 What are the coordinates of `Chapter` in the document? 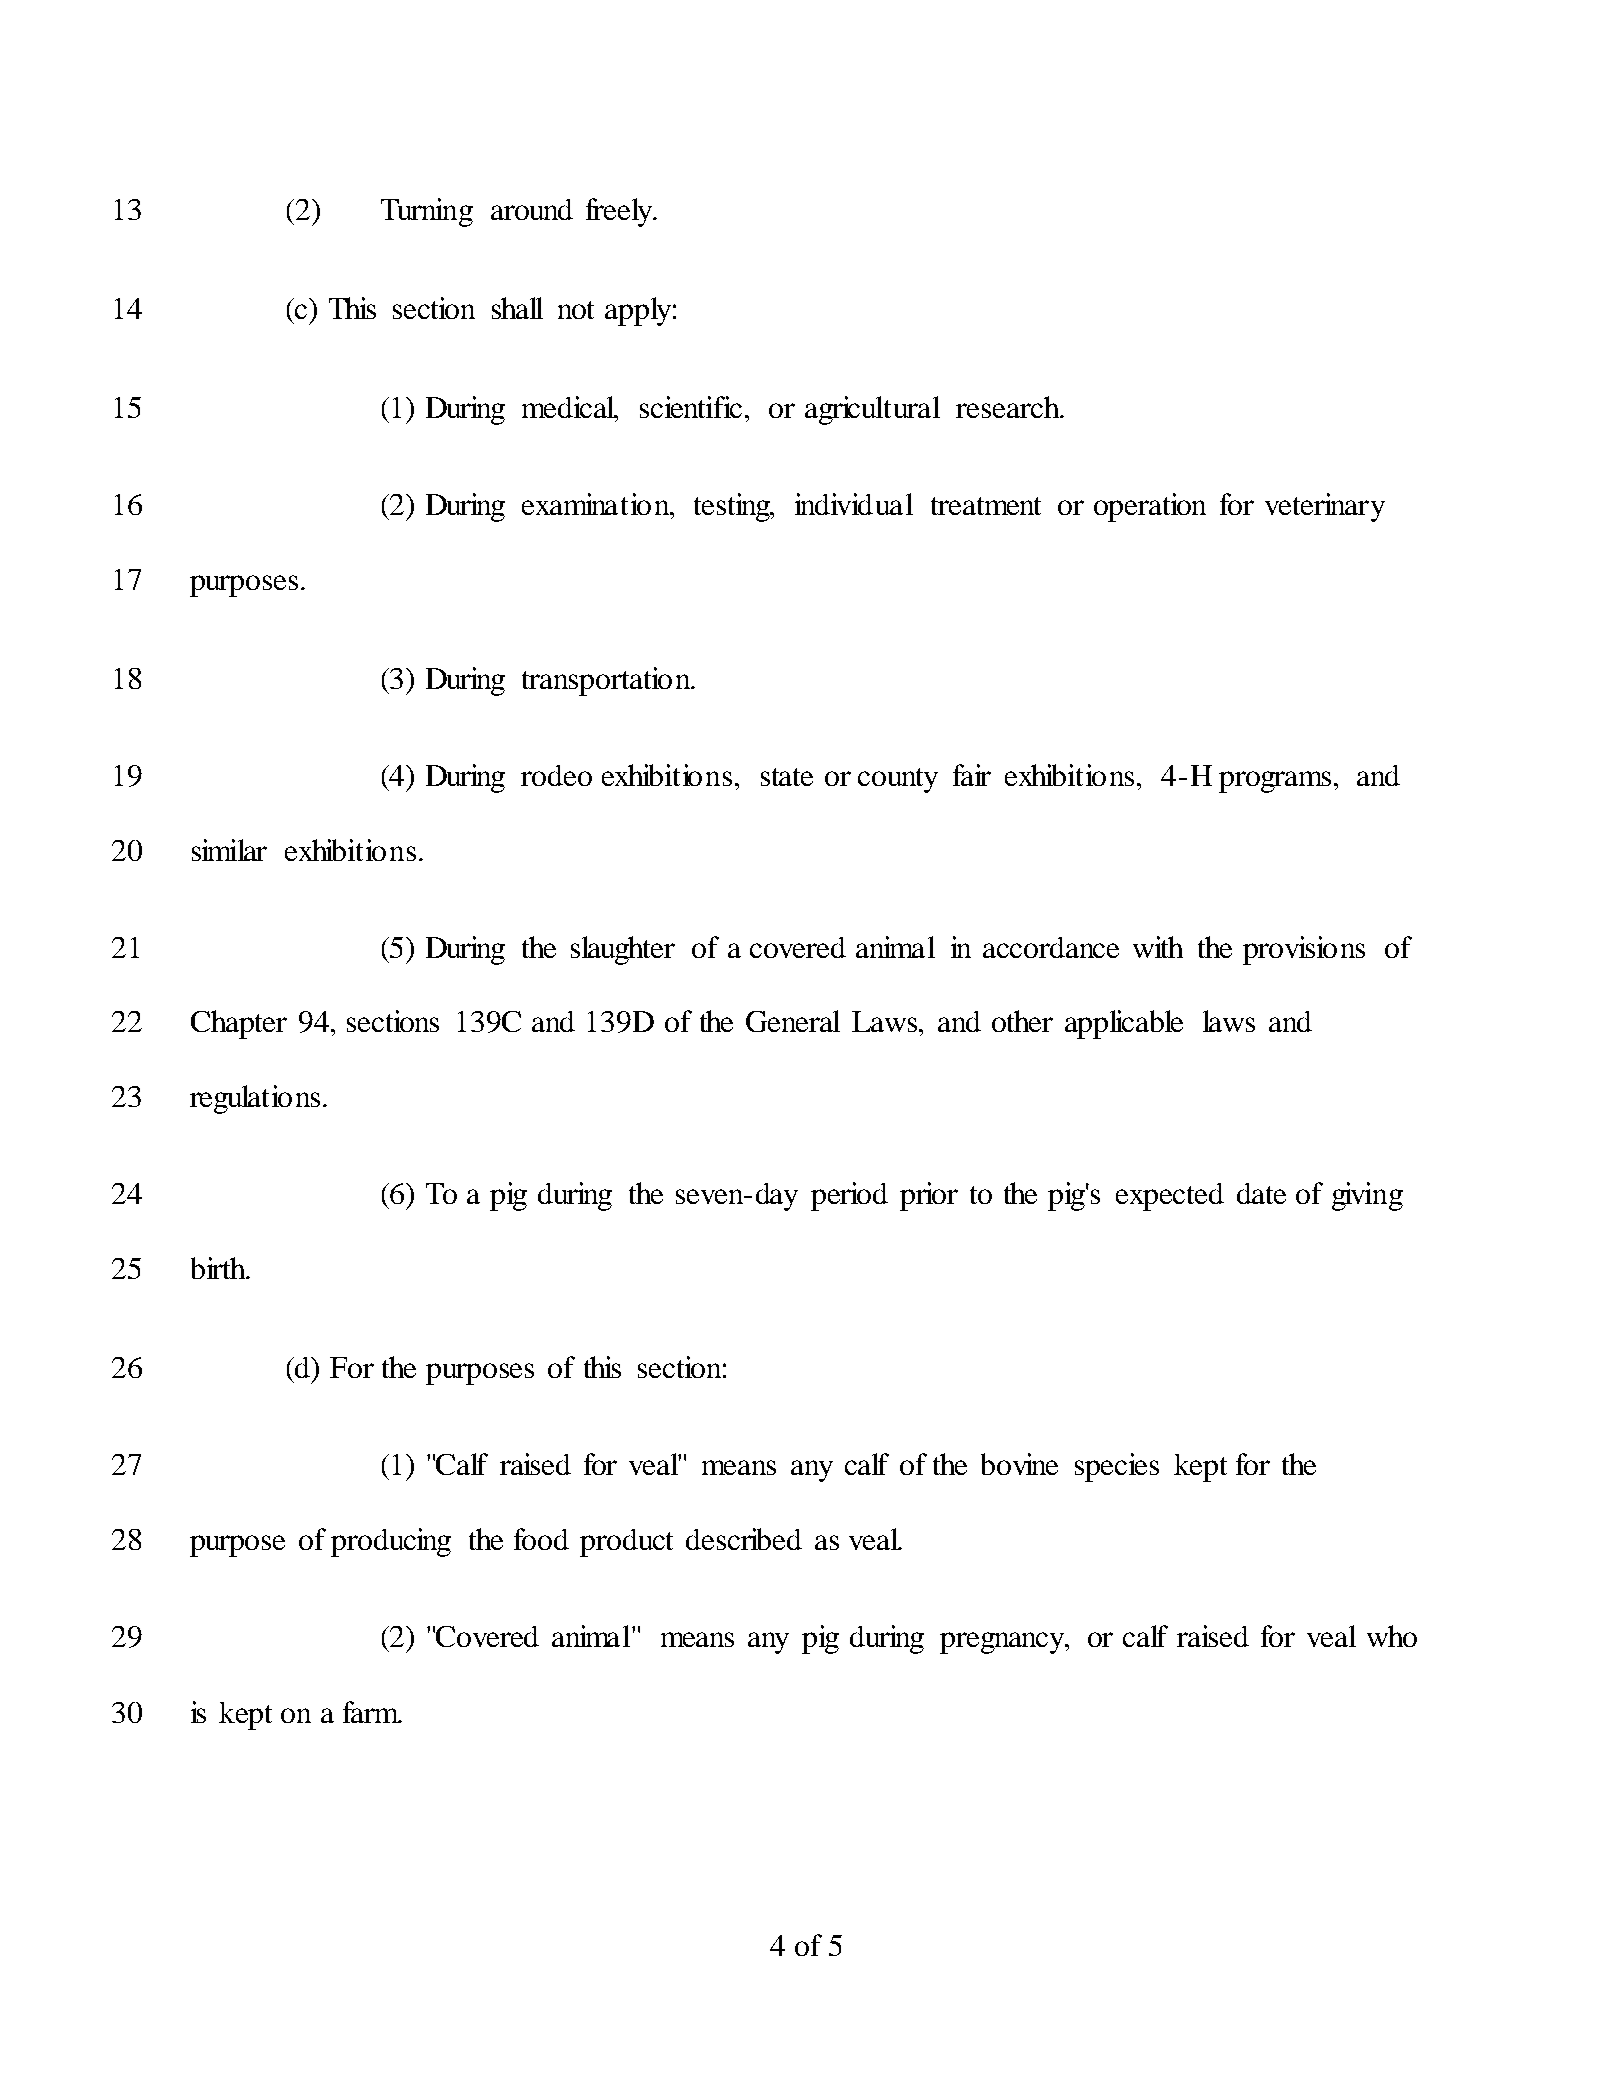 It's located at (239, 1024).
